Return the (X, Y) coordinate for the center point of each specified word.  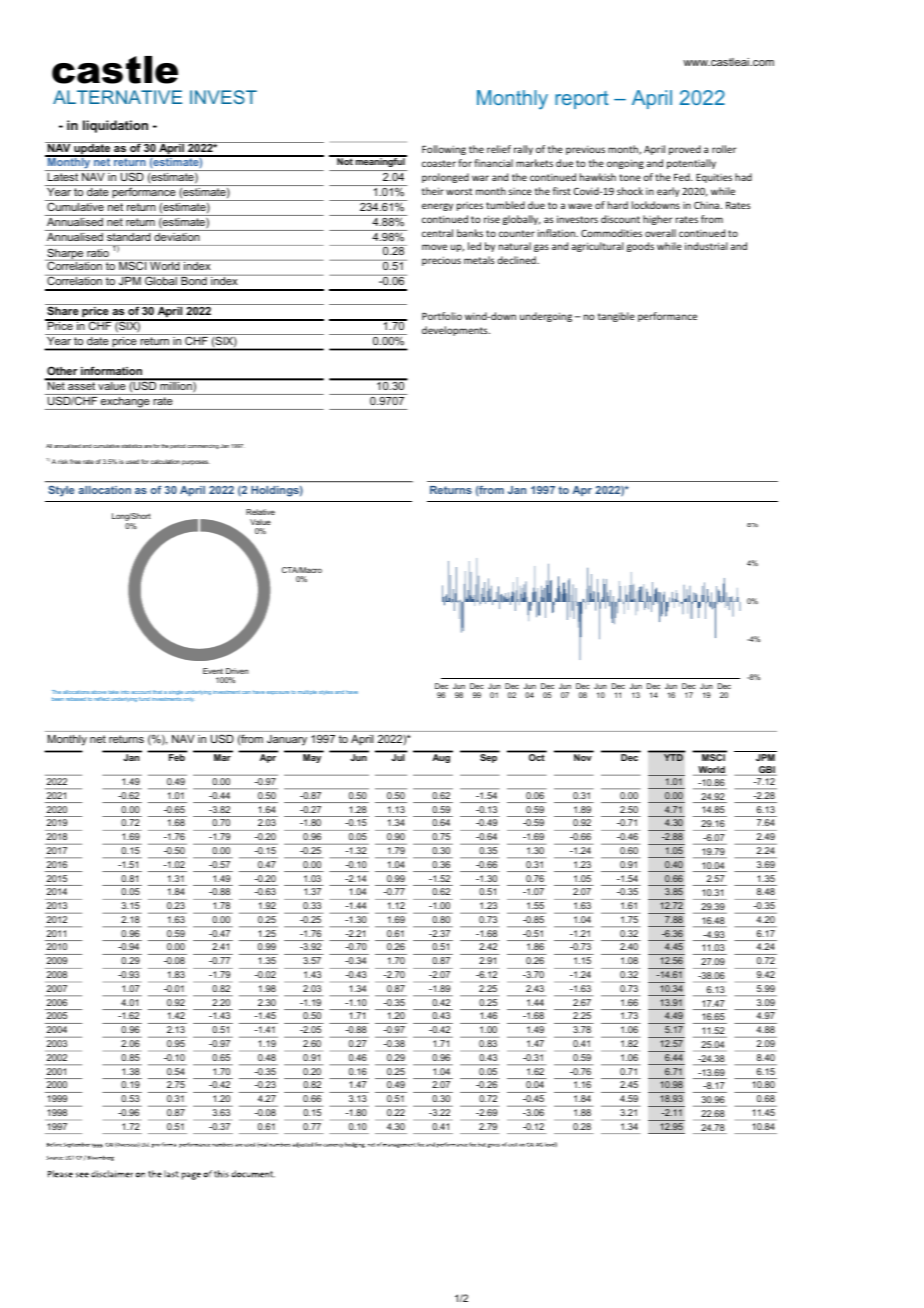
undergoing (546, 317)
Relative (260, 512)
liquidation (115, 126)
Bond (194, 280)
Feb (177, 757)
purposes (196, 462)
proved (685, 150)
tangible (616, 317)
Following (444, 150)
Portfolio (442, 316)
